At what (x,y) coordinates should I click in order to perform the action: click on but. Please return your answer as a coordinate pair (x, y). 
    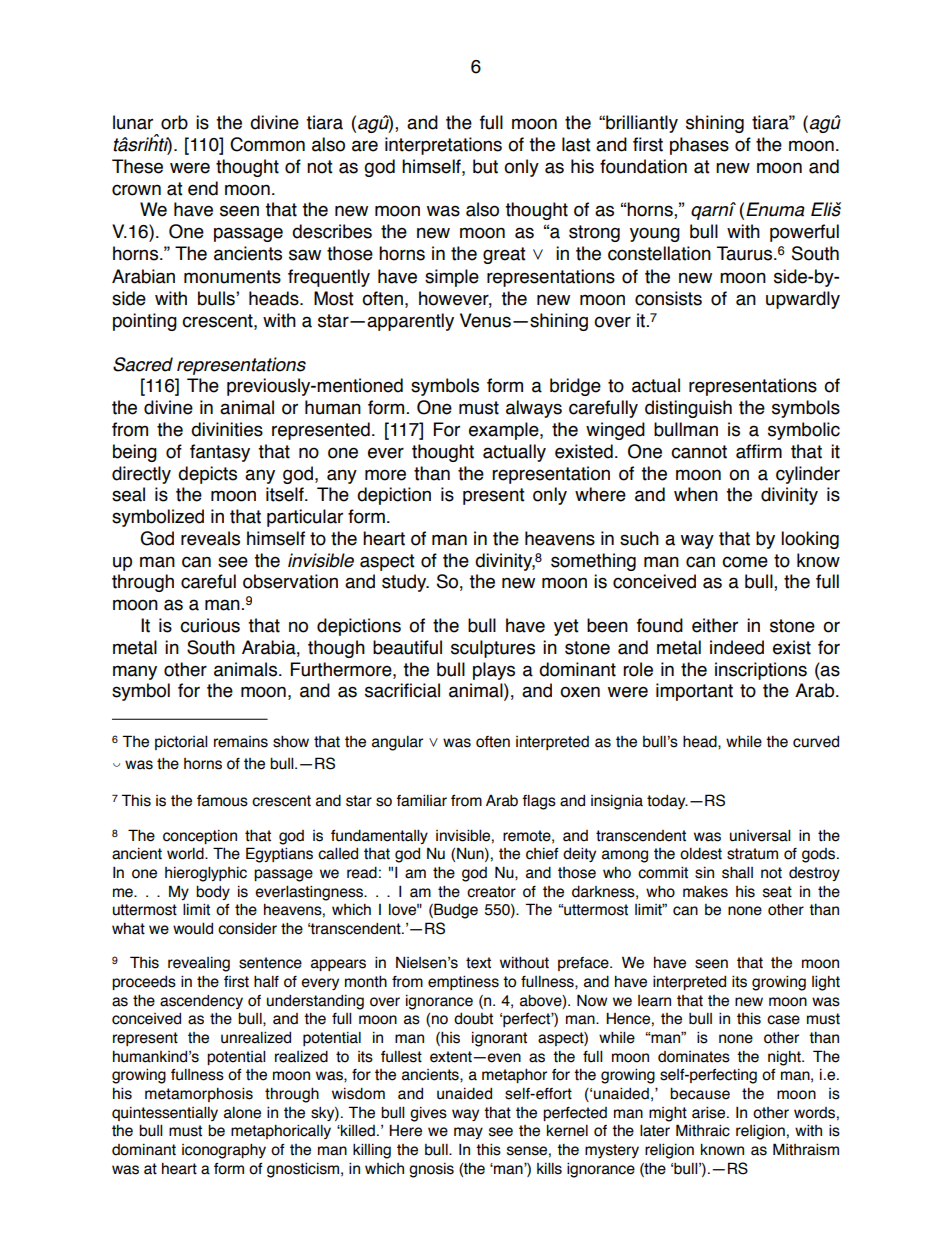
    Looking at the image, I should click on (485, 166).
